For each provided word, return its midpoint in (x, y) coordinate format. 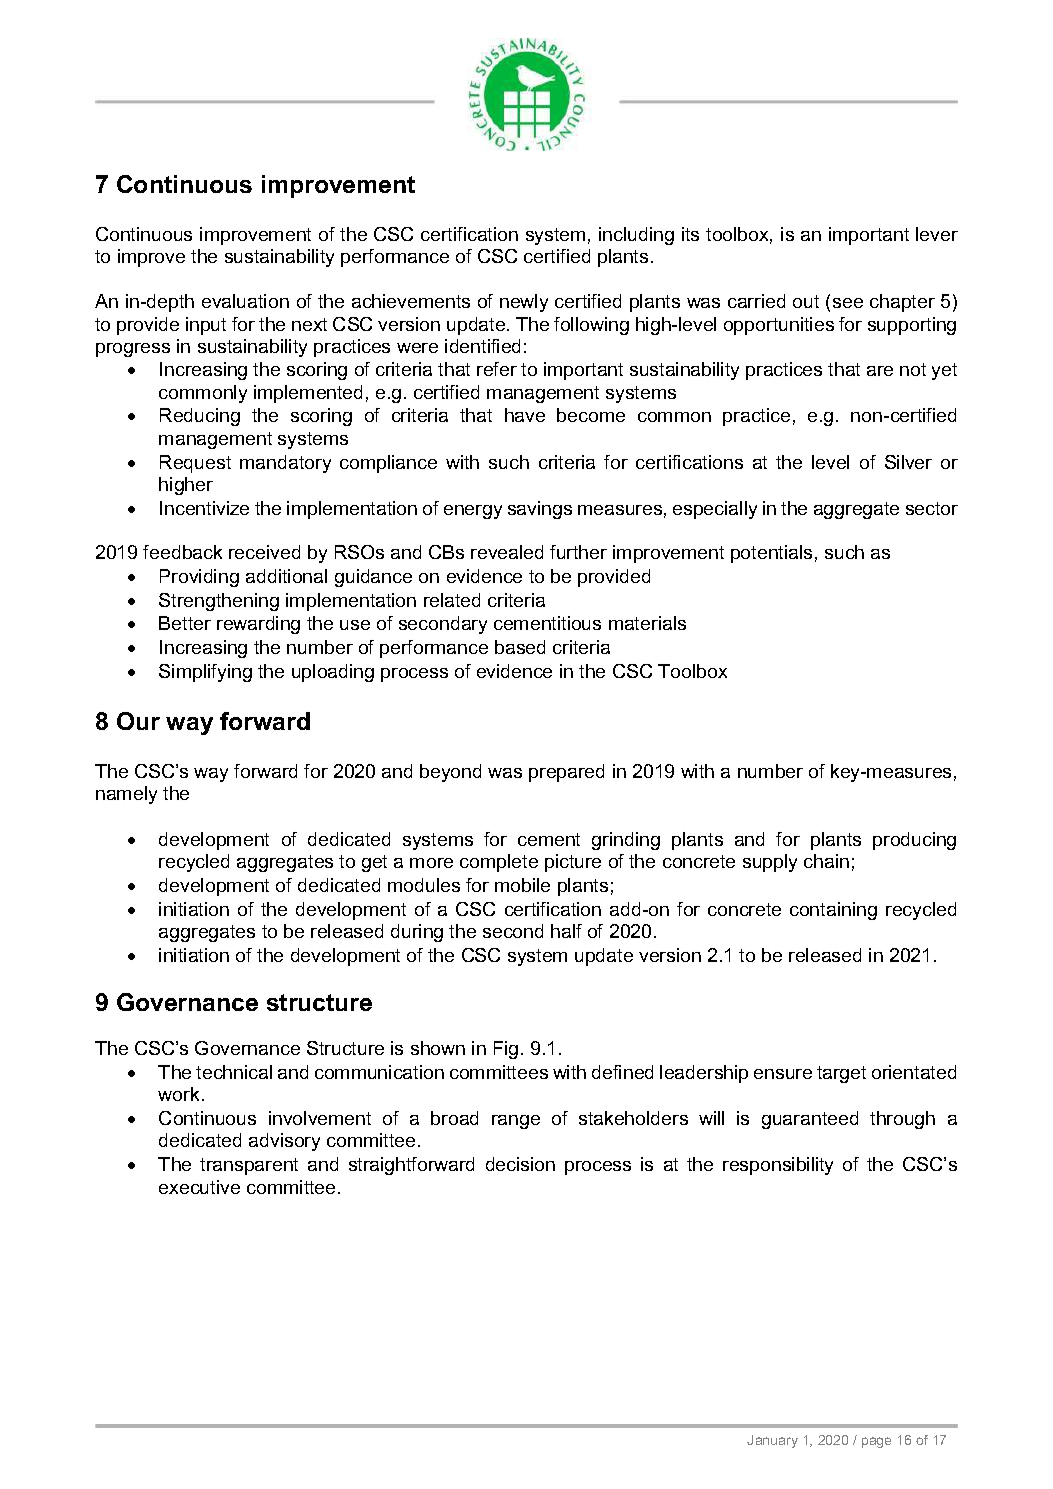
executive (199, 1187)
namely (126, 795)
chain (826, 861)
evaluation (245, 301)
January (772, 1441)
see (848, 303)
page (876, 1442)
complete (499, 863)
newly (524, 303)
